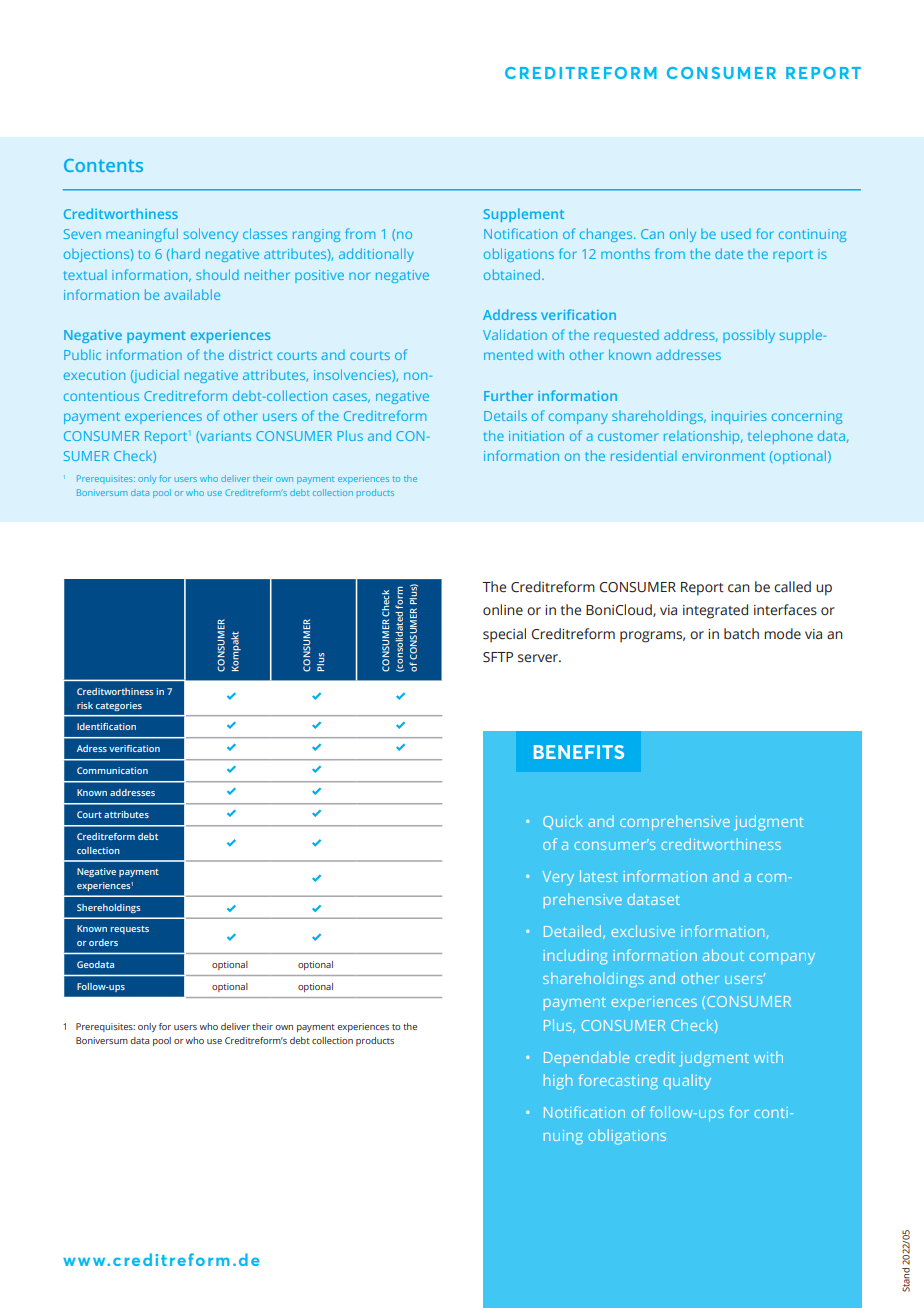 The height and width of the document is (1308, 924). I want to click on online, so click(503, 610).
